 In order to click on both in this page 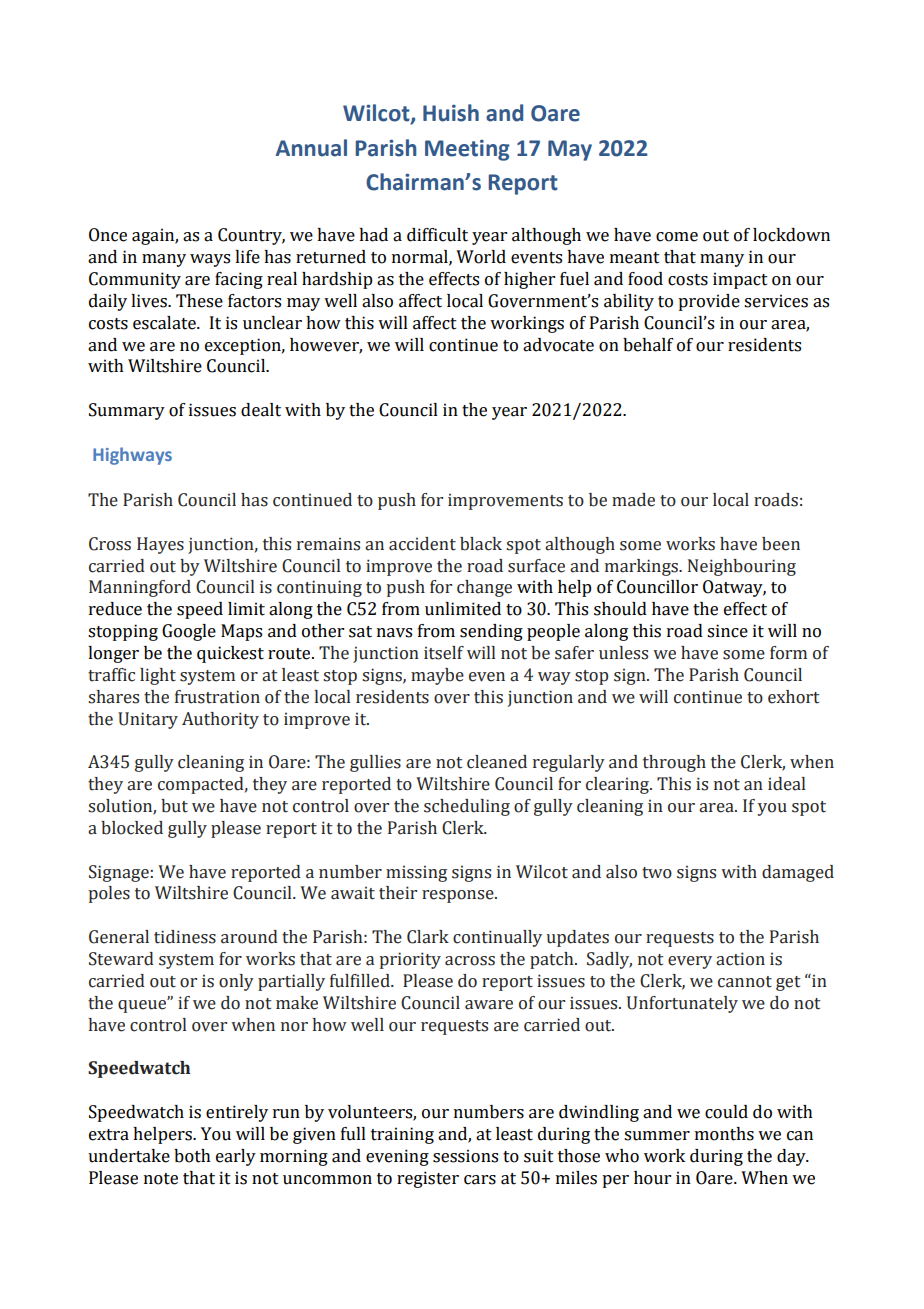, I will do `click(192, 1156)`.
